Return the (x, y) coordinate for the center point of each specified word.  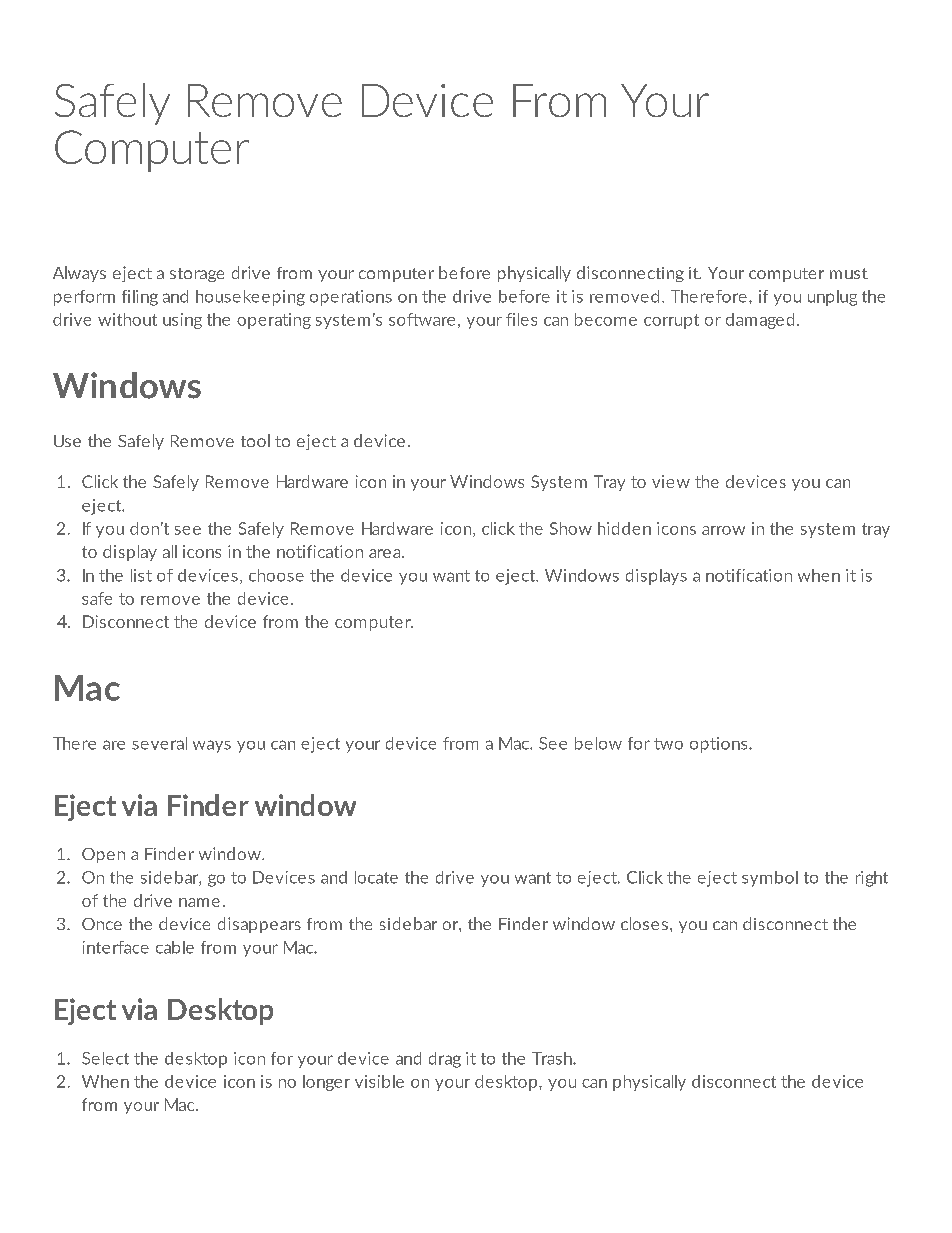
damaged (760, 321)
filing (140, 298)
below (598, 743)
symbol (770, 879)
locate (376, 877)
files (521, 319)
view (671, 481)
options (720, 745)
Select (105, 1058)
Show (571, 528)
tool (255, 440)
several (159, 743)
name (199, 902)
